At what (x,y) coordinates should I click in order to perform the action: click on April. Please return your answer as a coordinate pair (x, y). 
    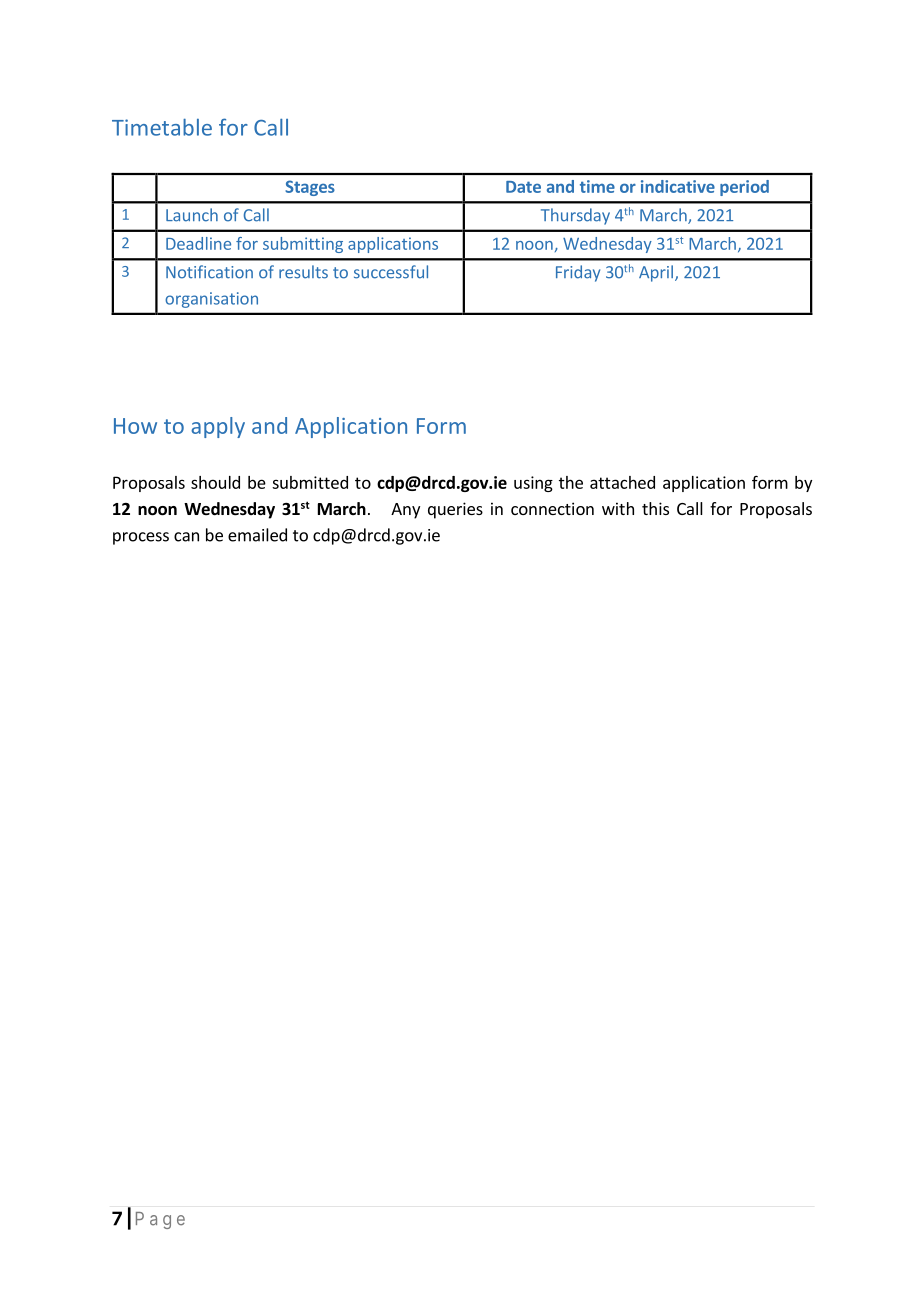
    Looking at the image, I should click on (656, 273).
